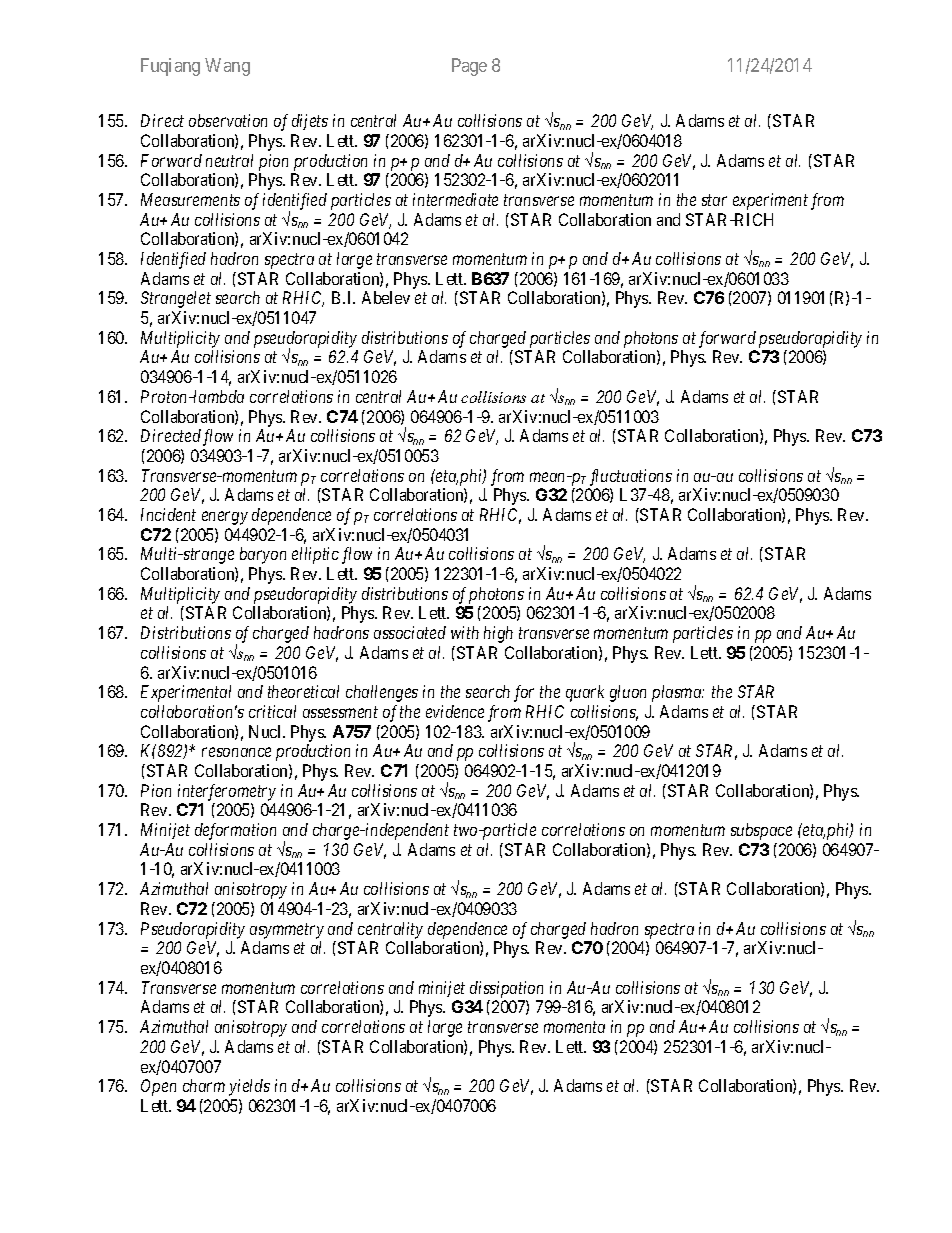 The width and height of the image is (952, 1233). I want to click on high, so click(498, 634).
